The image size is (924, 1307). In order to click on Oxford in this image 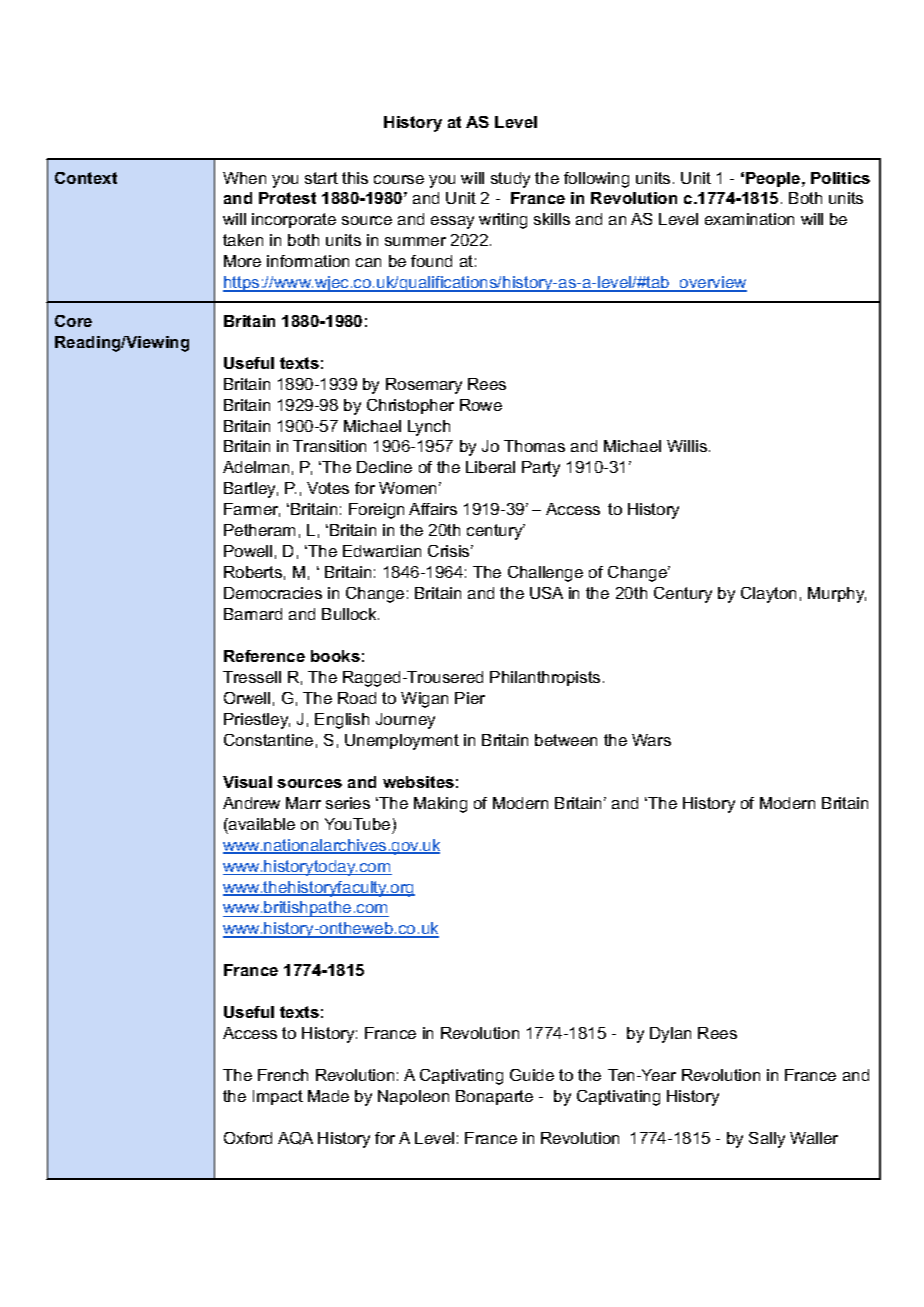, I will do `click(248, 1138)`.
